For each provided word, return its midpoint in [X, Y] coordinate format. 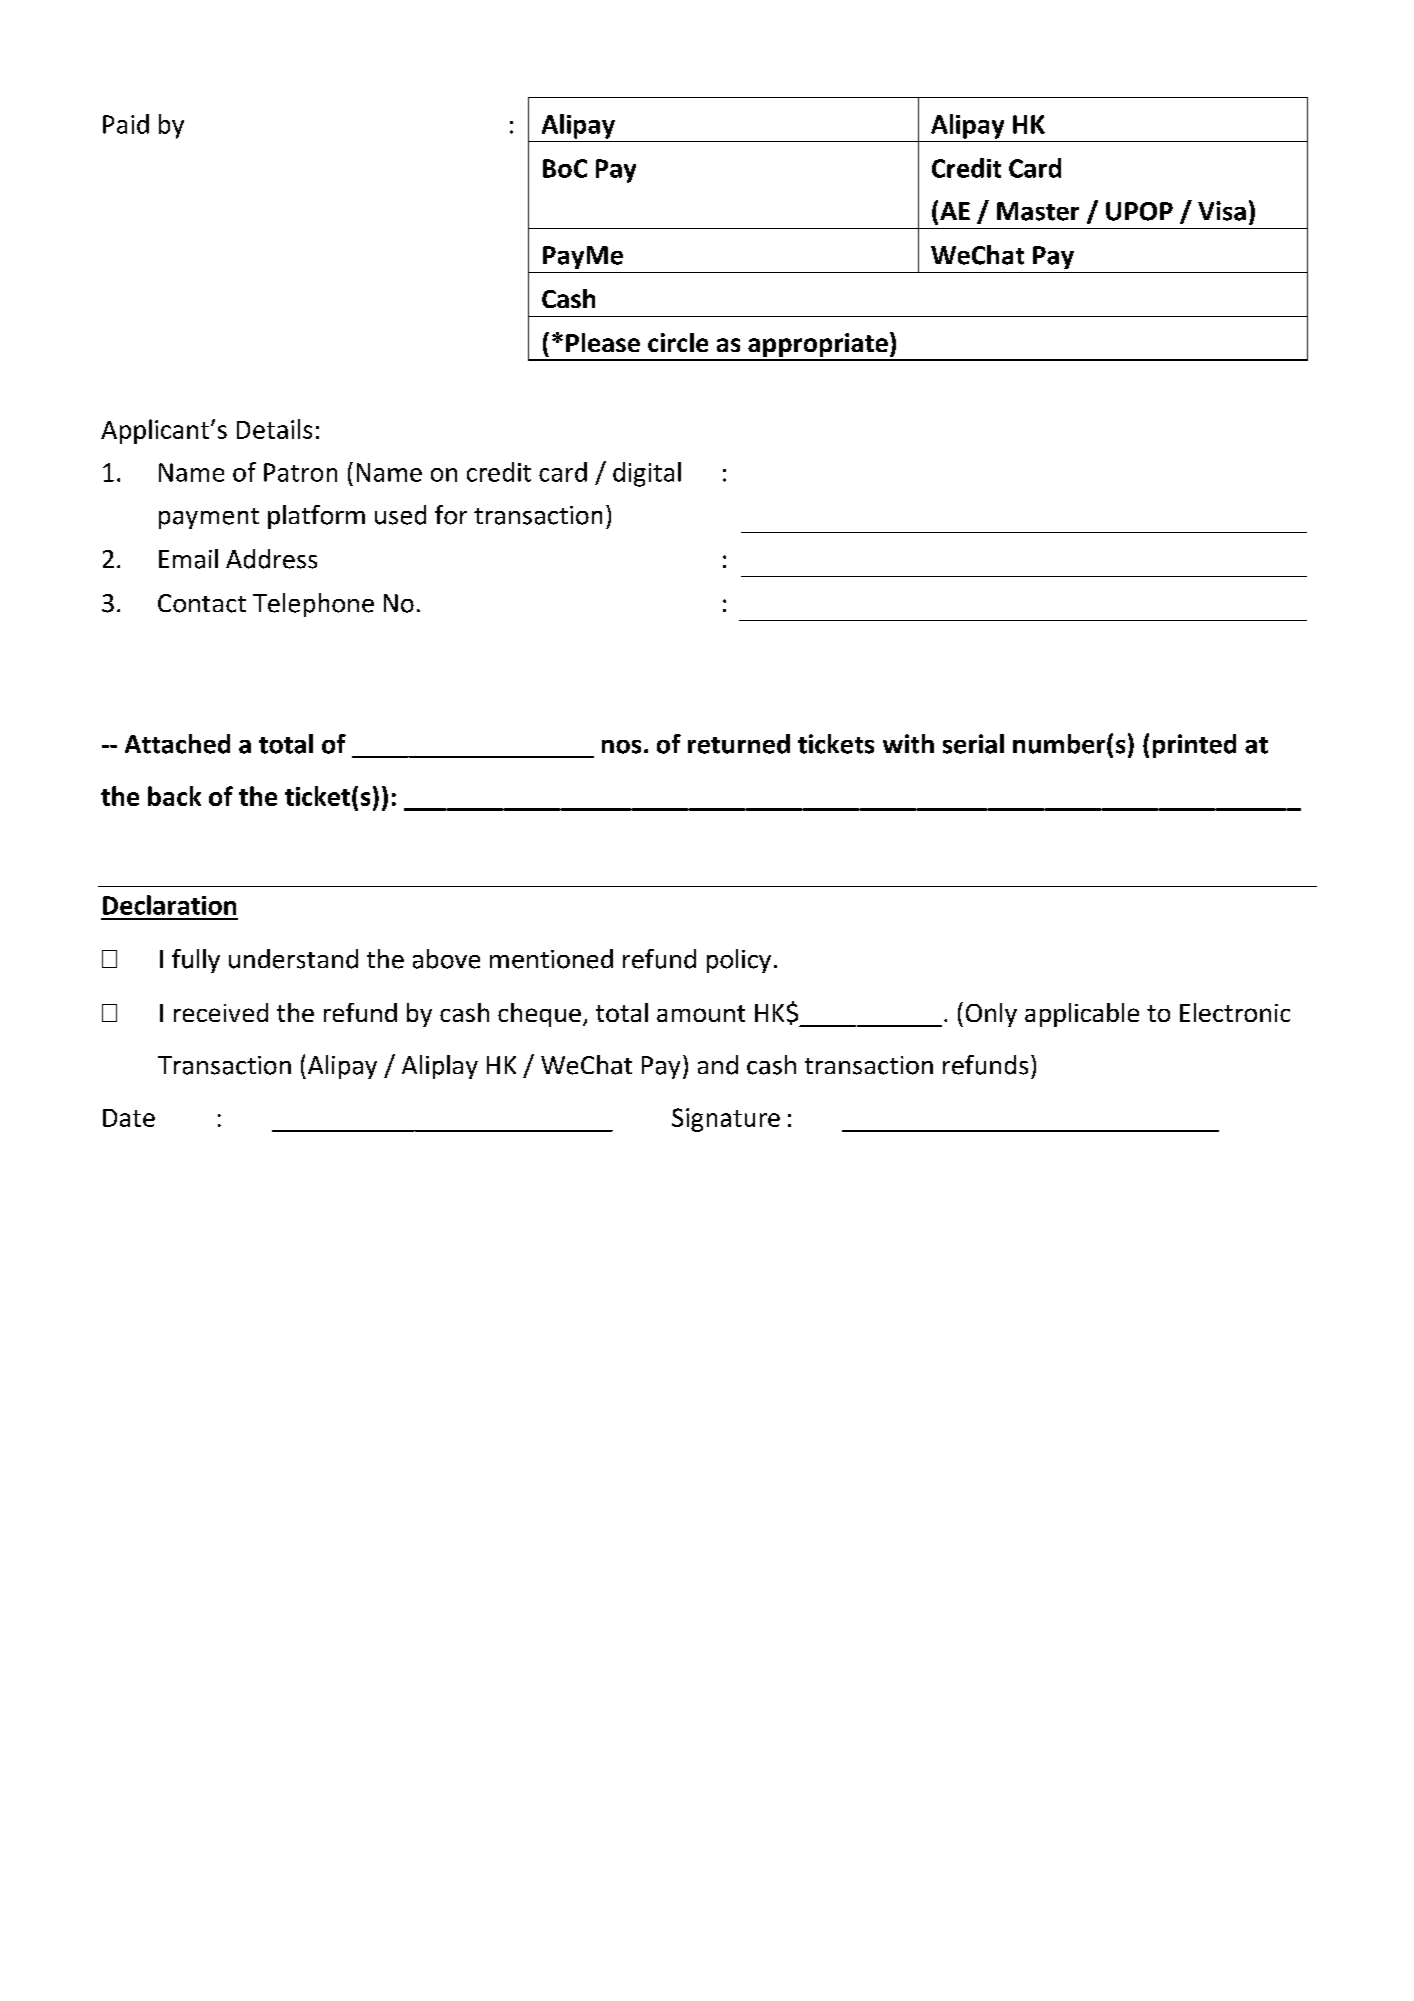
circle [678, 342]
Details [274, 429]
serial [973, 744]
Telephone [313, 605]
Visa [1222, 211]
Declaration [169, 905]
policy [739, 961]
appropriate [818, 346]
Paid [126, 124]
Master [1038, 211]
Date [129, 1118]
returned [739, 744]
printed [1194, 746]
